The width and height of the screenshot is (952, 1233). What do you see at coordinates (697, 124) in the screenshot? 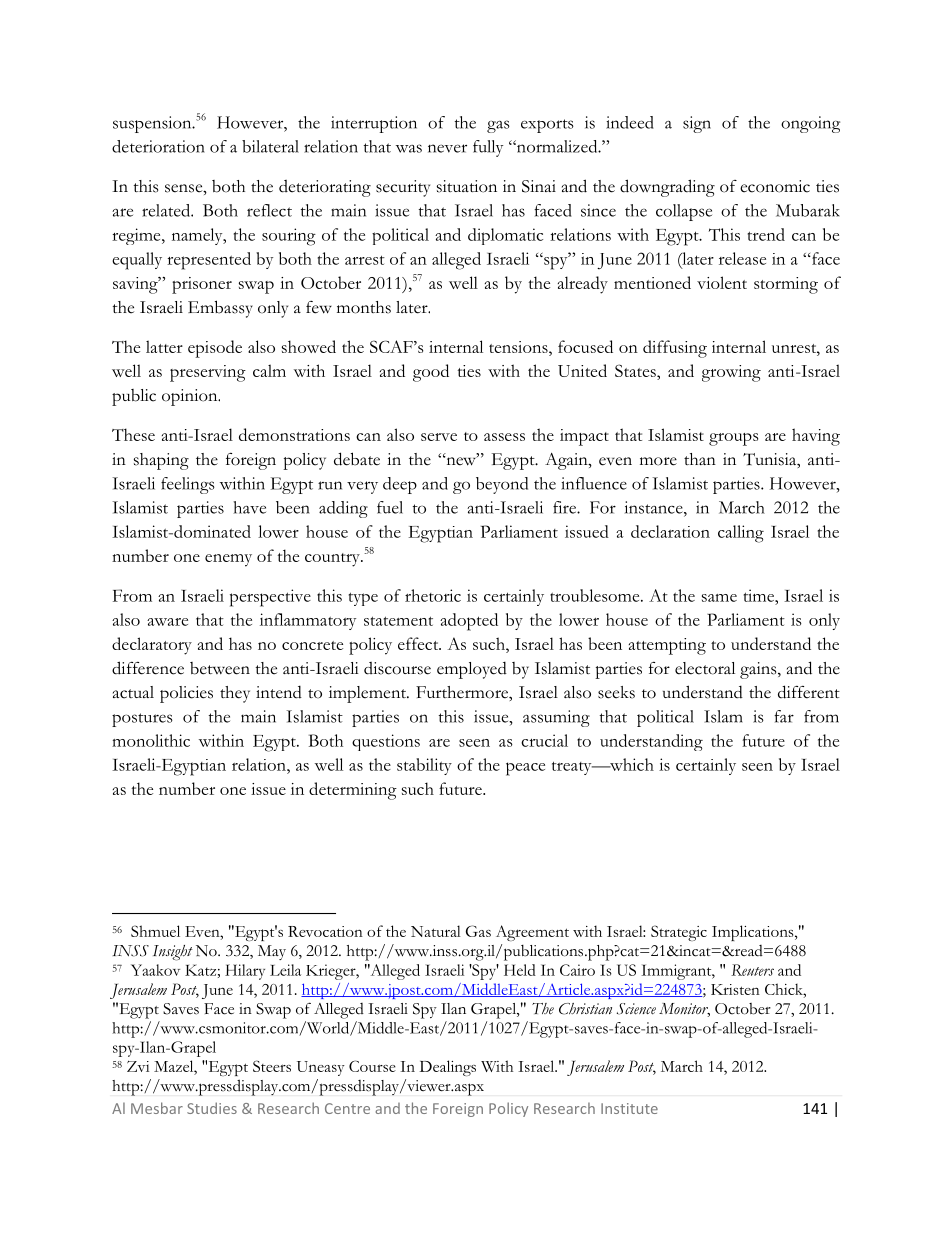
I see `sign` at bounding box center [697, 124].
